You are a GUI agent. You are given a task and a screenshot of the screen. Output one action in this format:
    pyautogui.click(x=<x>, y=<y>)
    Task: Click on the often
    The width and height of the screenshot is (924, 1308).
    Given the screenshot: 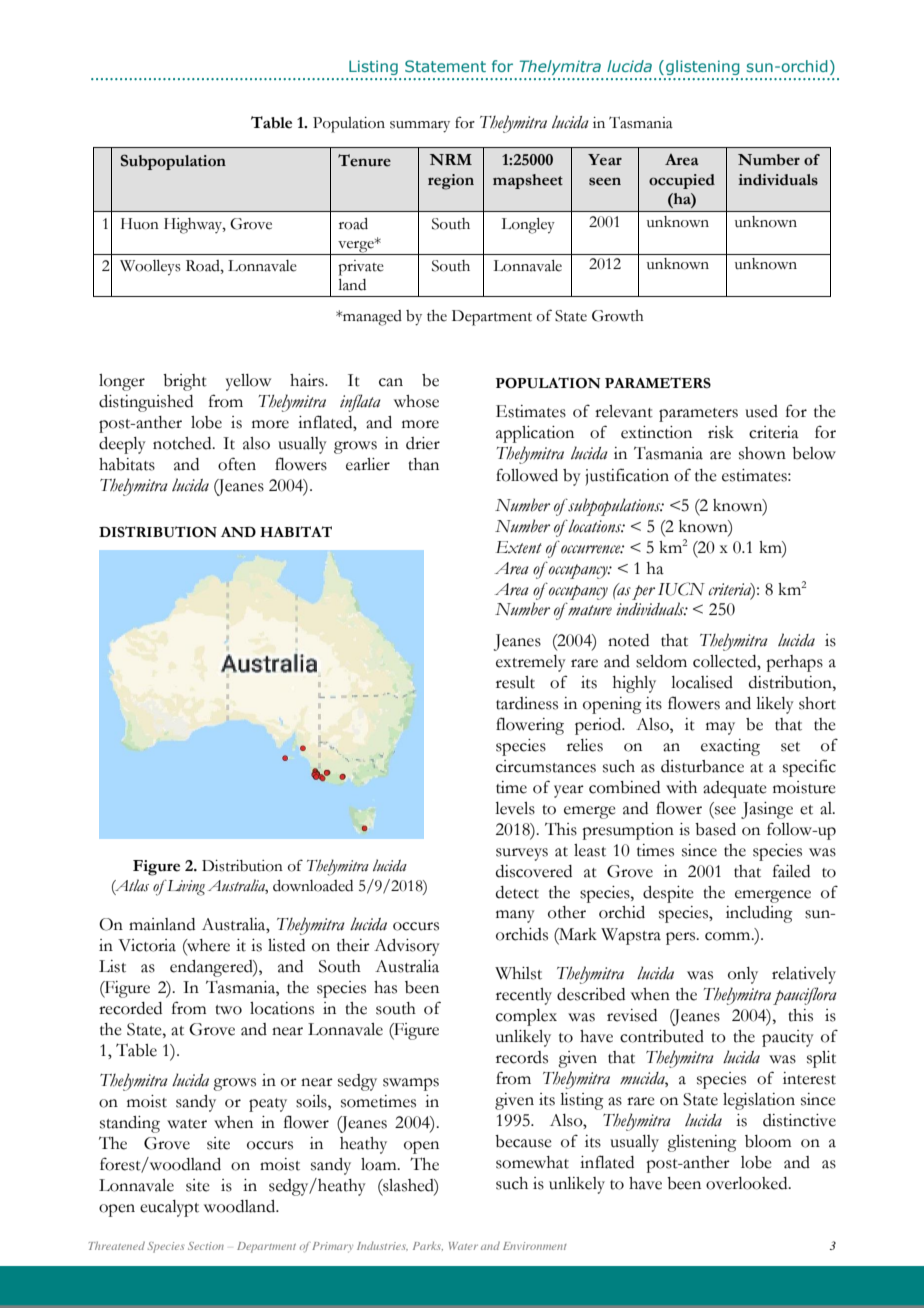 What is the action you would take?
    pyautogui.click(x=237, y=464)
